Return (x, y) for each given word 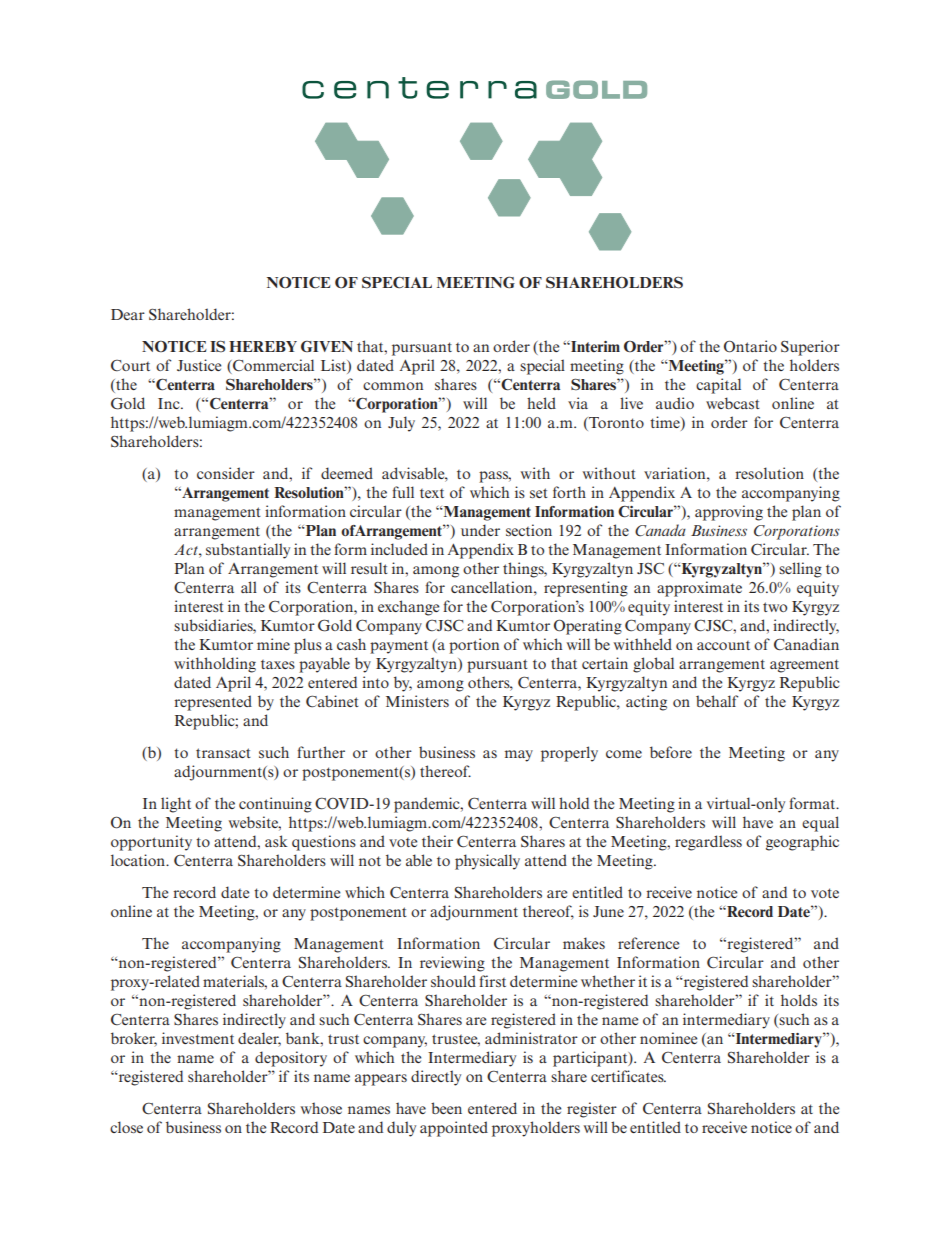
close (126, 1127)
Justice (199, 365)
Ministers (417, 701)
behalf (717, 701)
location (139, 860)
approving (729, 513)
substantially (248, 551)
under (480, 530)
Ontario (750, 346)
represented (213, 703)
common (393, 386)
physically (487, 862)
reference (648, 943)
